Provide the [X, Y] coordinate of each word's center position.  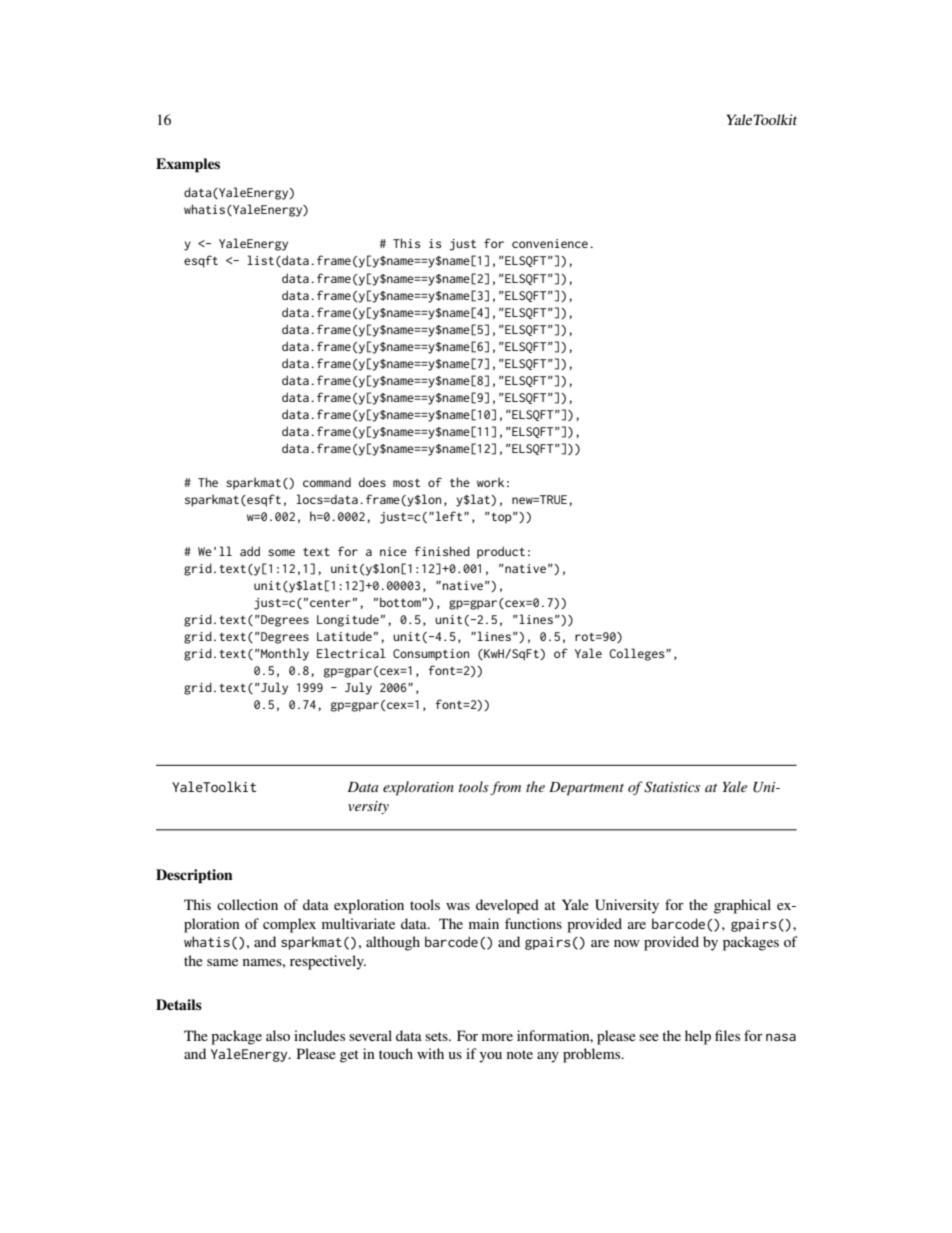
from [505, 788]
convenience [550, 243]
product [501, 552]
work [490, 482]
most [406, 483]
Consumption [431, 655]
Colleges [638, 654]
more [497, 1037]
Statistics [672, 787]
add [250, 551]
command [327, 482]
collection [247, 904]
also [278, 1035]
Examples [188, 165]
